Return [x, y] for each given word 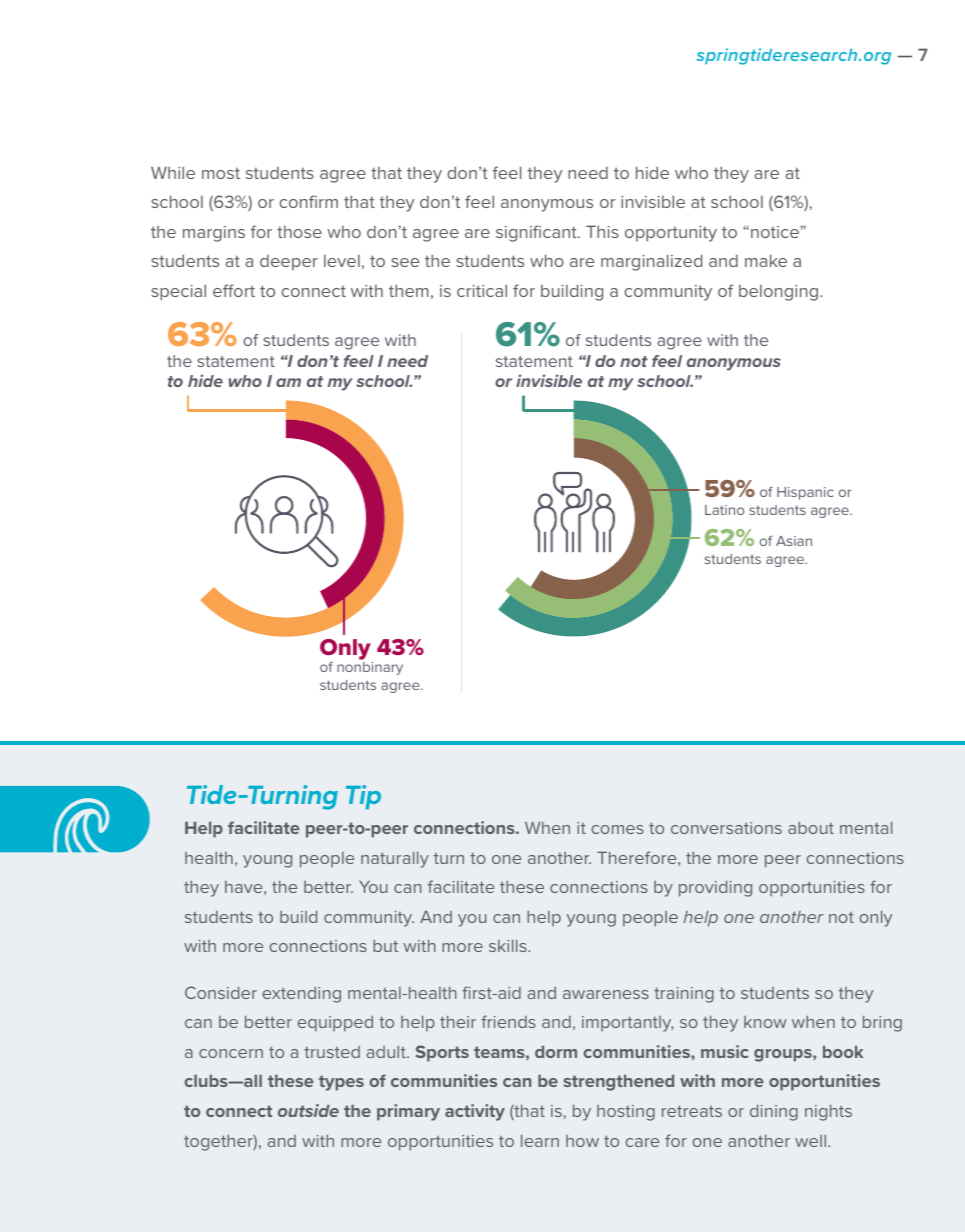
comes [617, 829]
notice [776, 232]
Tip [363, 797]
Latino [724, 510]
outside [308, 1110]
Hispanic [805, 493]
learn [540, 1140]
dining [774, 1112]
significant [537, 233]
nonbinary [370, 668]
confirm [308, 201]
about [811, 827]
